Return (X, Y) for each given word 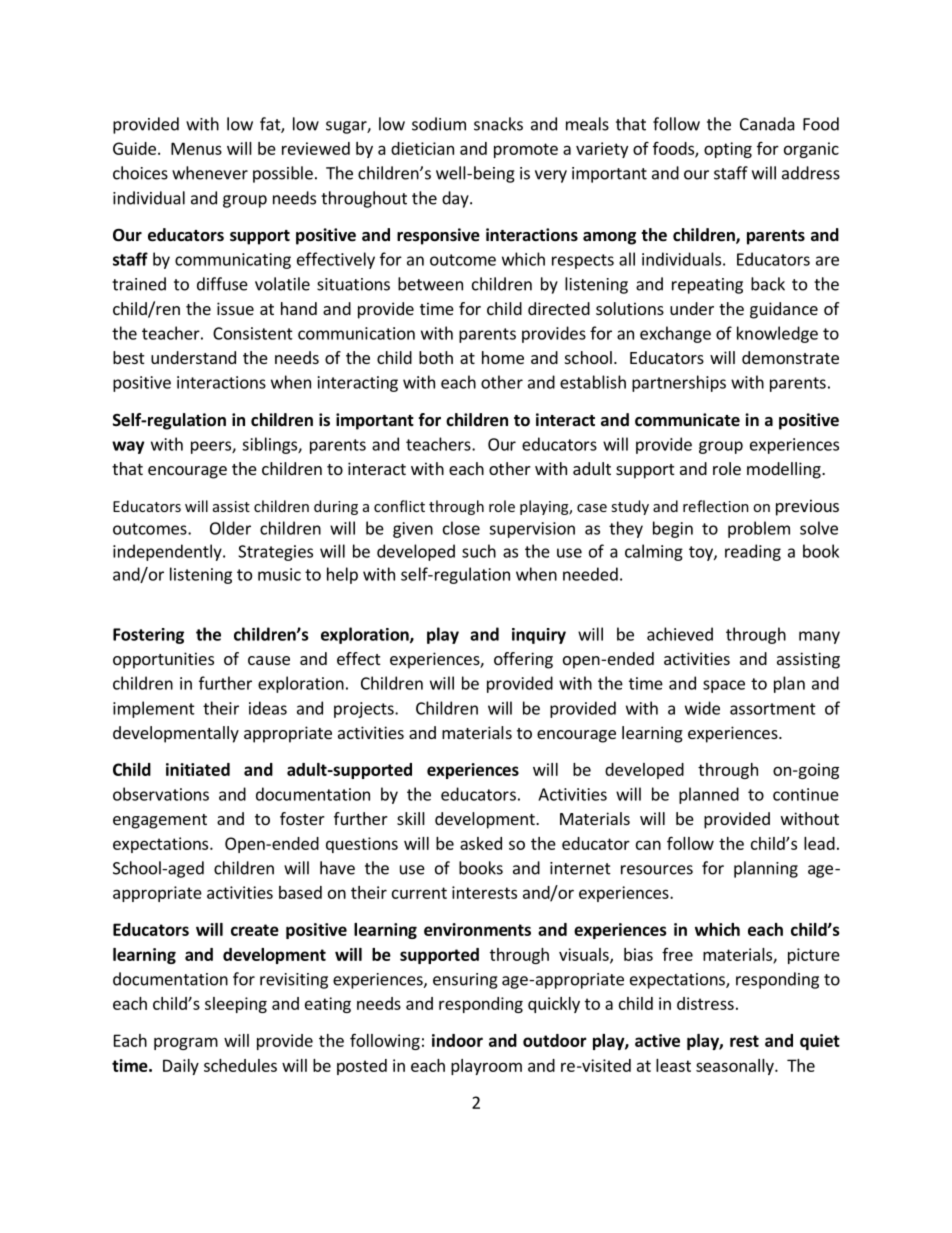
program (186, 1043)
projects (365, 710)
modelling (785, 470)
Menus (196, 148)
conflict (399, 506)
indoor (457, 1040)
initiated (198, 769)
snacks (498, 124)
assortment (773, 709)
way (128, 447)
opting (728, 150)
